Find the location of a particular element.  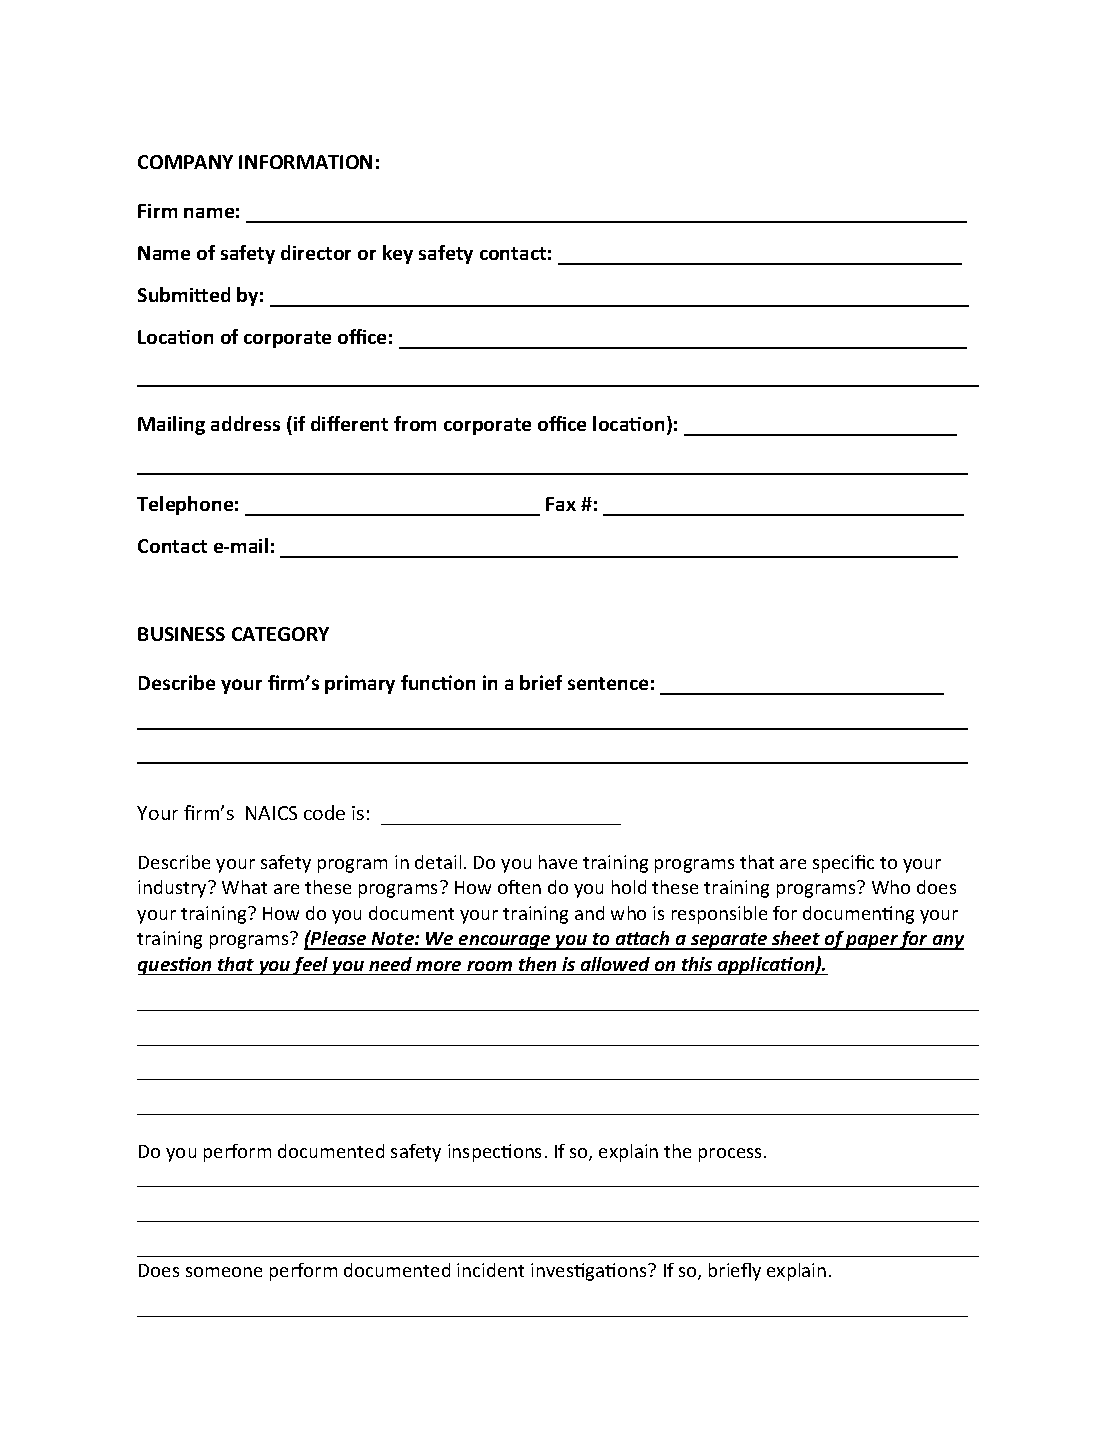

someone is located at coordinates (224, 1272).
